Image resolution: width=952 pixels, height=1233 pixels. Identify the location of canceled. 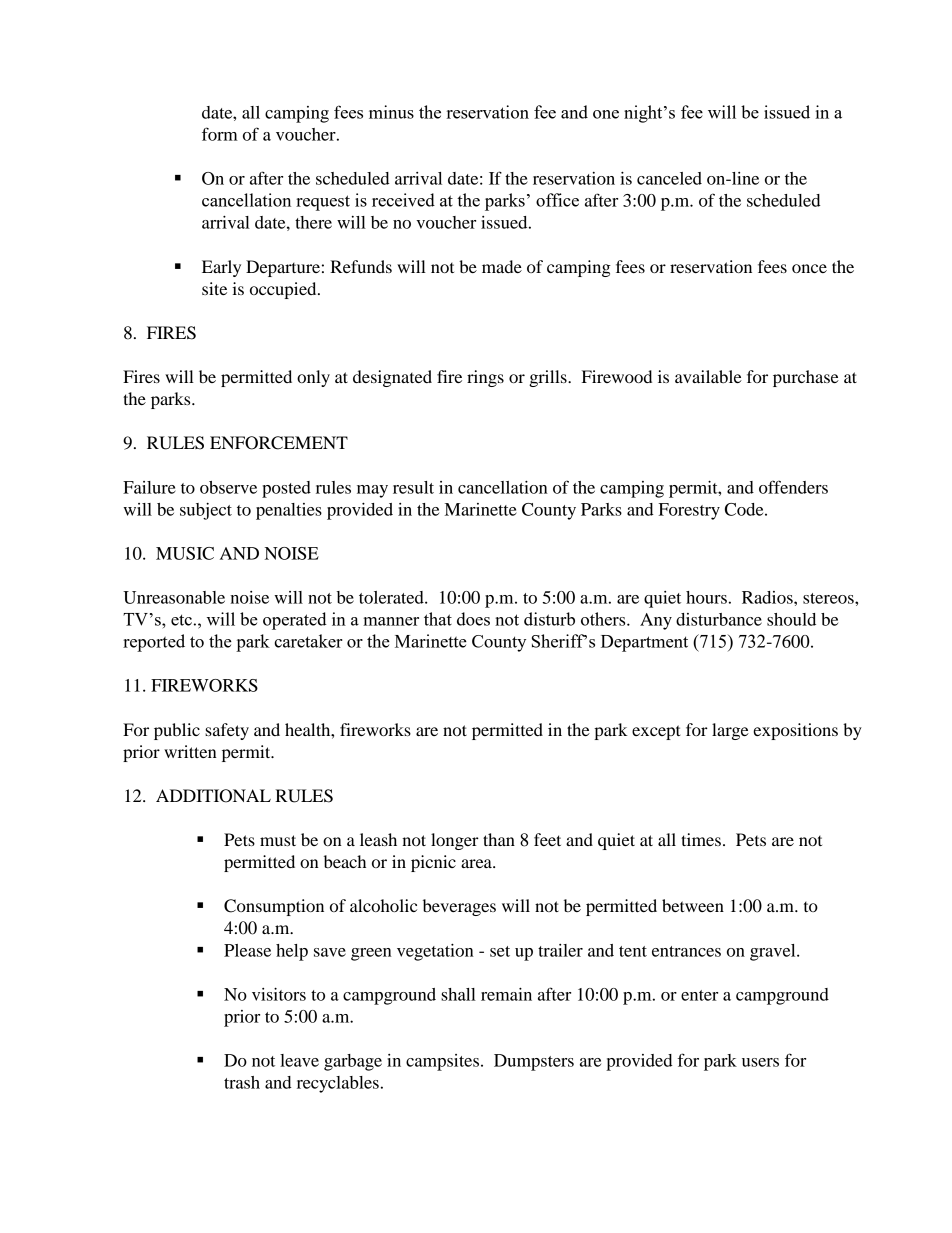
(669, 178).
